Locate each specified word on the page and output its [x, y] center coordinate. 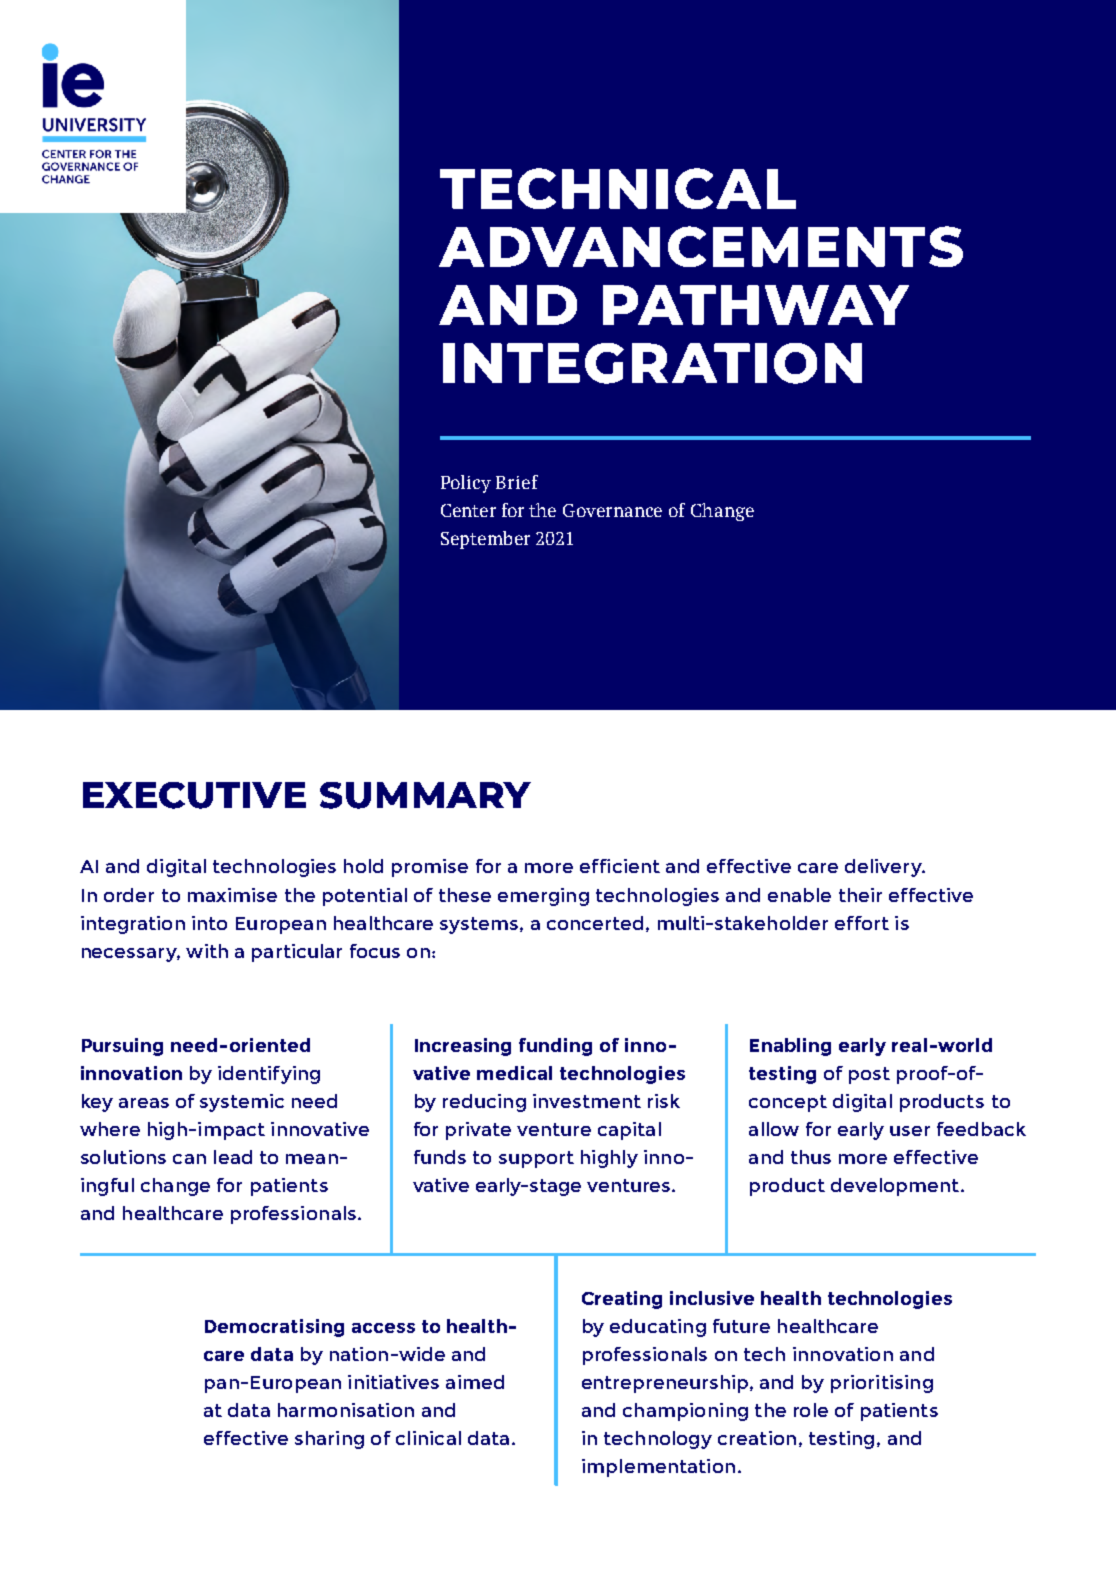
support [536, 1159]
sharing [329, 1440]
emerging [543, 897]
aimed [475, 1382]
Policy [466, 484]
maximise [232, 895]
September [485, 540]
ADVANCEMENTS [701, 246]
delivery [884, 868]
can [189, 1159]
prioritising [882, 1384]
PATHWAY [756, 305]
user [910, 1131]
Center [468, 510]
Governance [612, 510]
